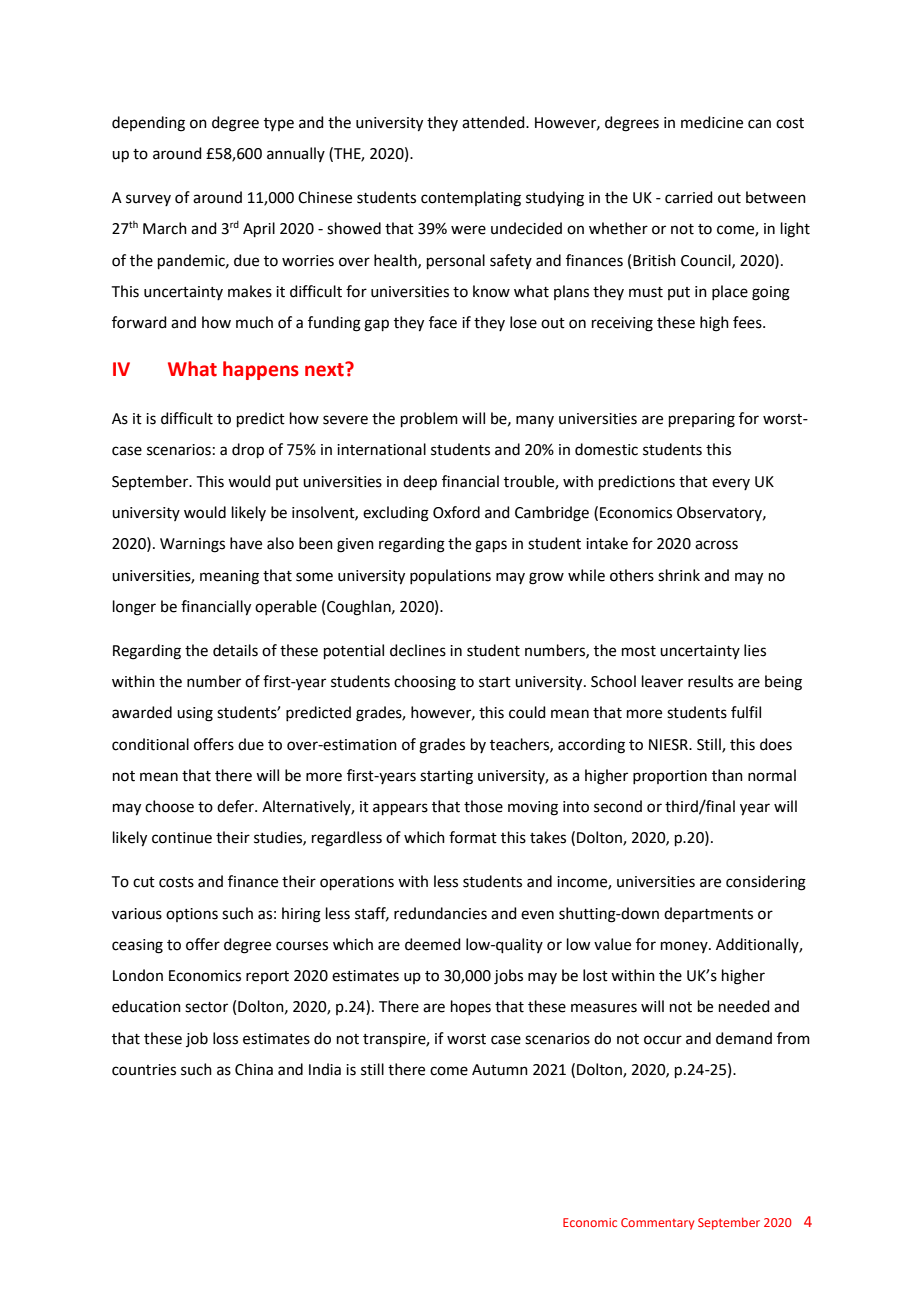  I want to click on results, so click(710, 681).
